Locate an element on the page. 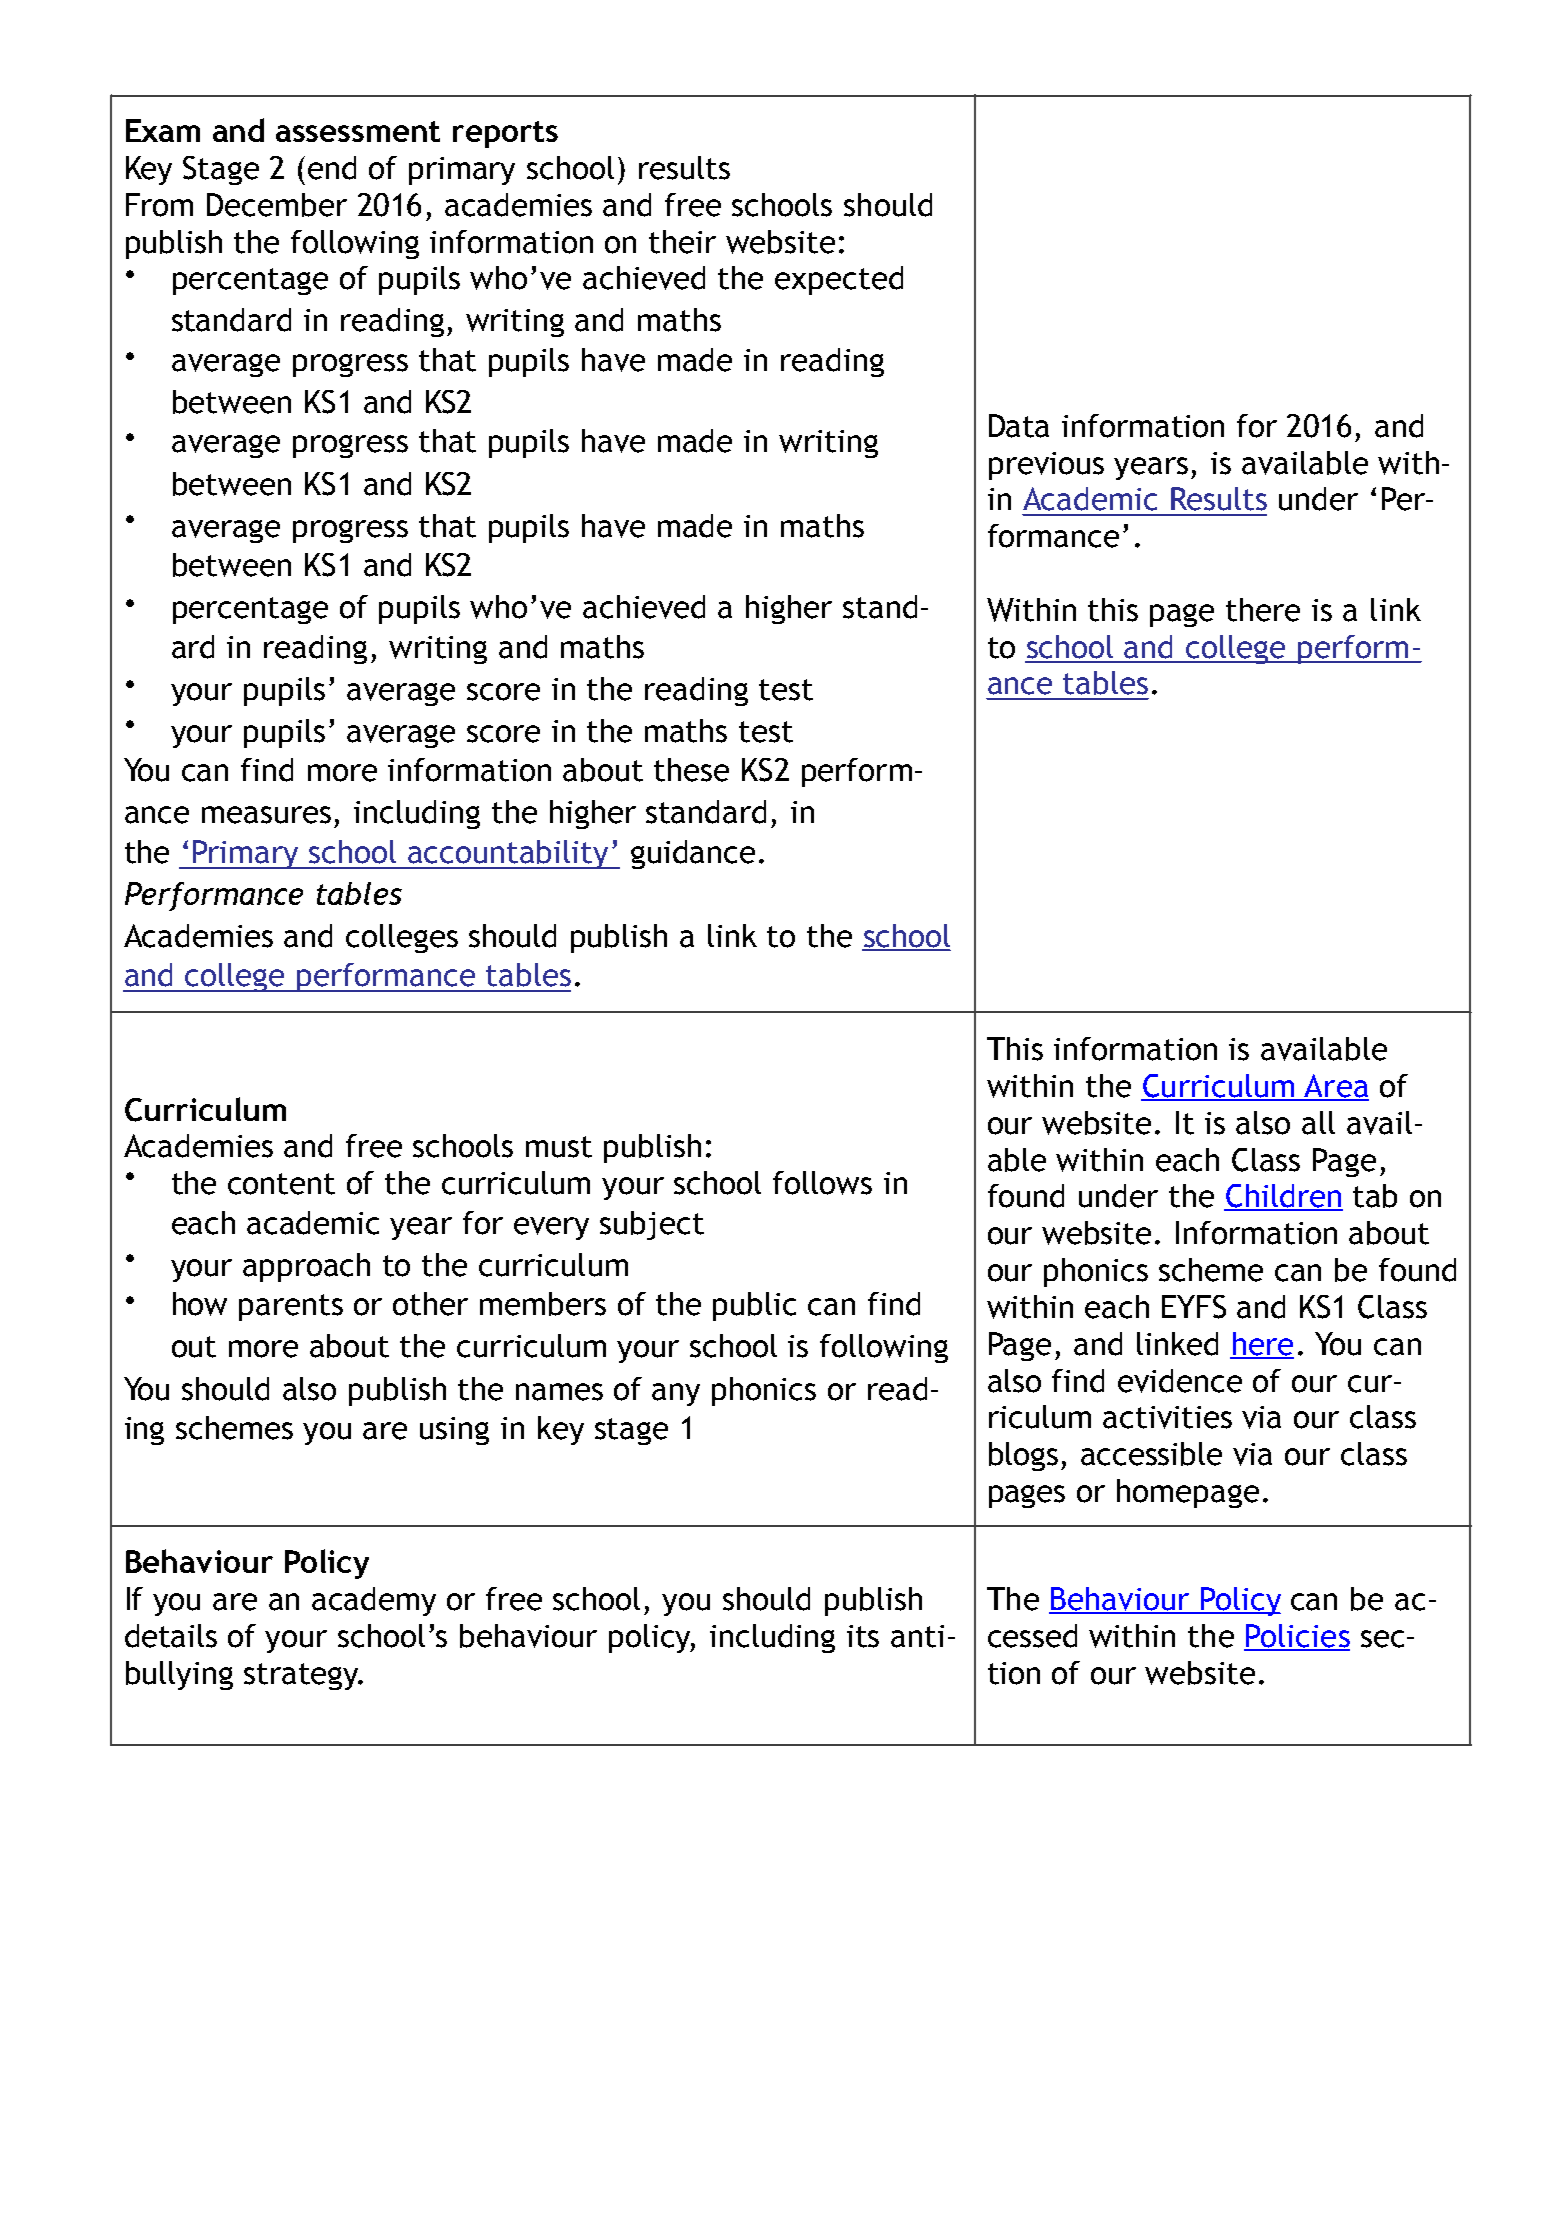  expected is located at coordinates (839, 280).
